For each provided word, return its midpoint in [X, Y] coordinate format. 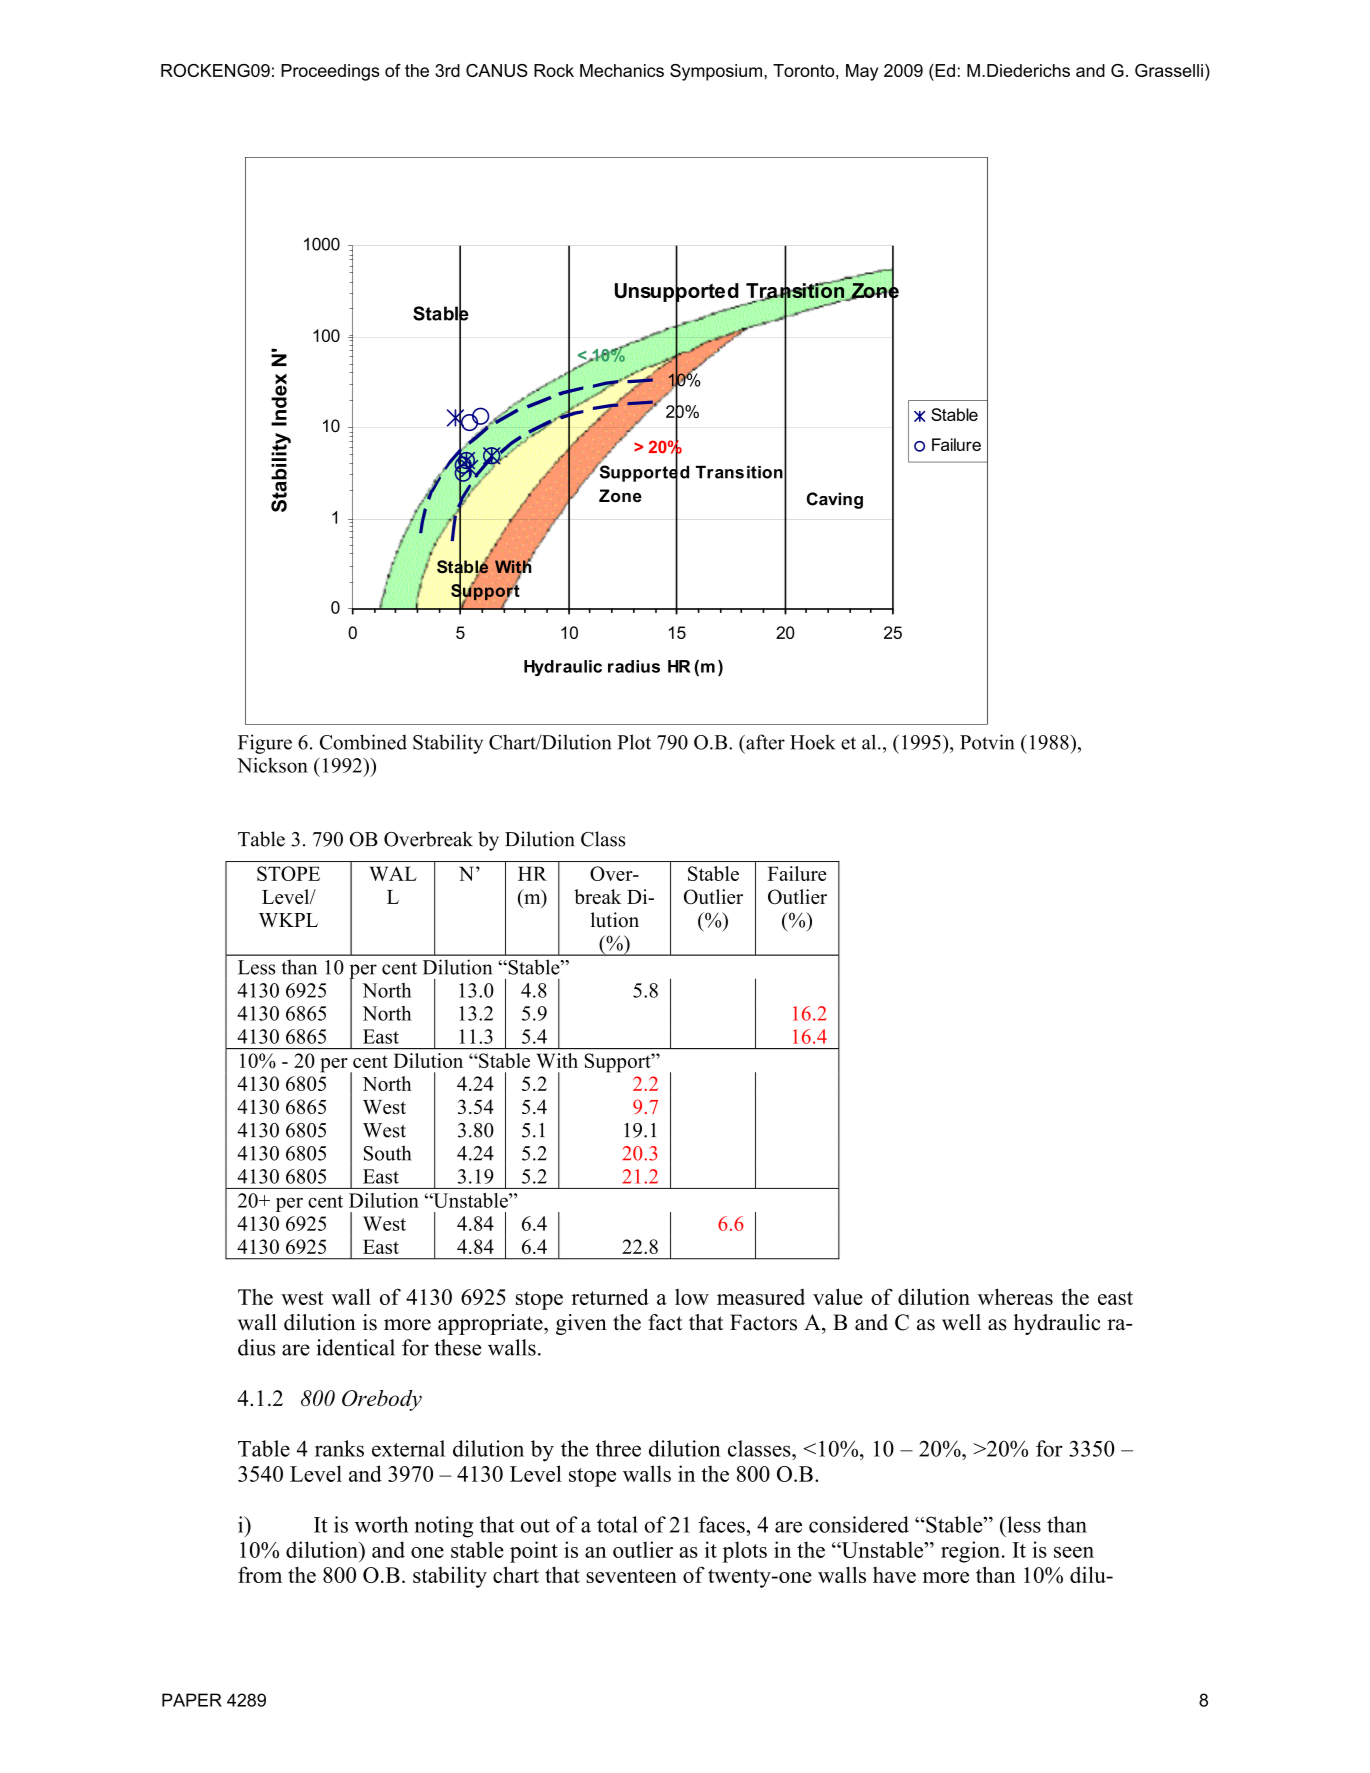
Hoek [812, 742]
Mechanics [622, 70]
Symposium [716, 72]
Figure [265, 744]
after [764, 742]
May [862, 72]
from [260, 1574]
